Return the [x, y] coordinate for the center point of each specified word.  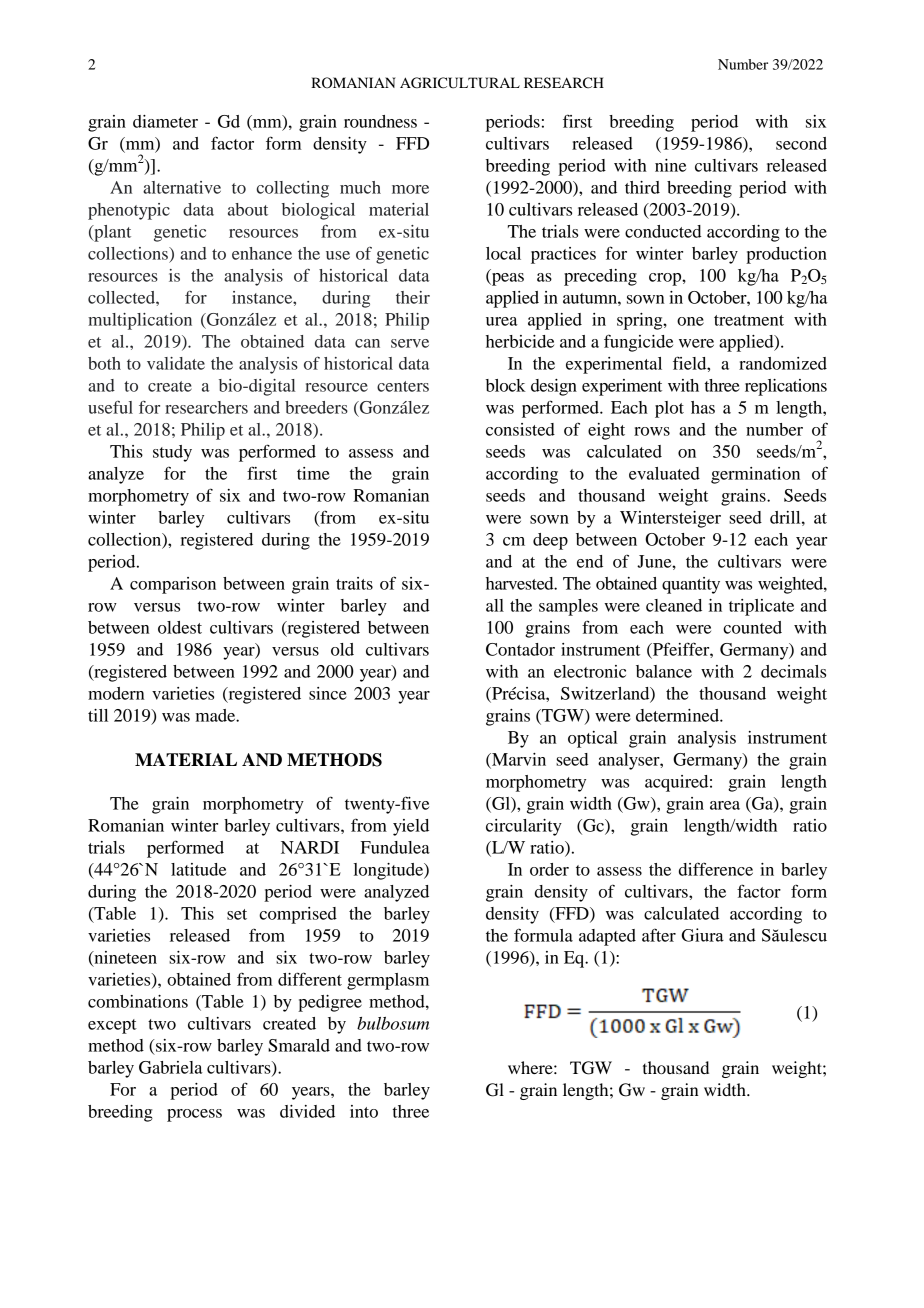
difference [716, 869]
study [172, 453]
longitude [390, 871]
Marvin [518, 760]
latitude [198, 869]
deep [550, 541]
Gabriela [171, 1067]
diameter [165, 121]
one [690, 321]
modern [116, 693]
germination [755, 475]
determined [678, 715]
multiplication [140, 321]
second [801, 143]
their [413, 297]
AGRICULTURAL [460, 83]
